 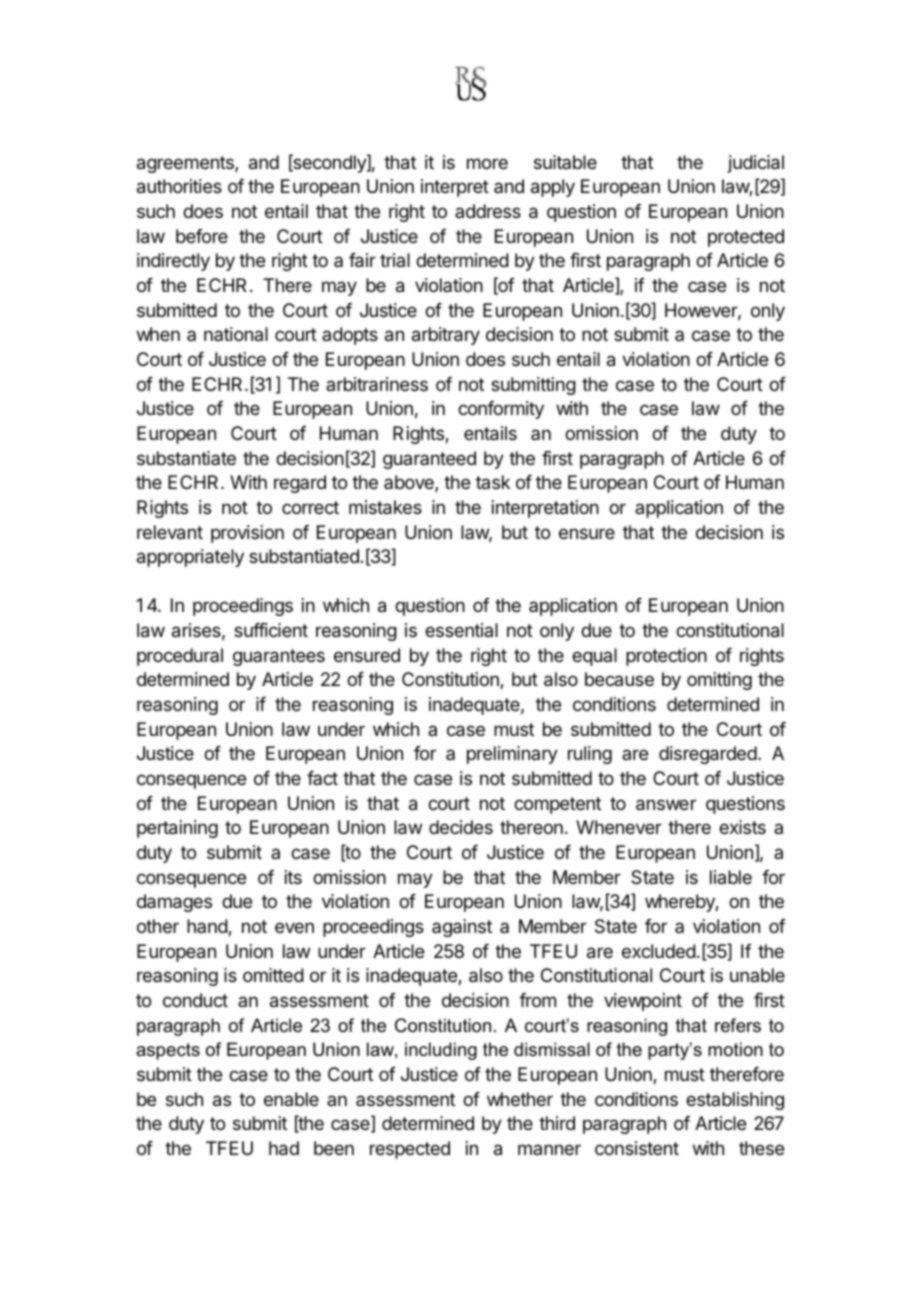 I want to click on essential, so click(x=461, y=630).
